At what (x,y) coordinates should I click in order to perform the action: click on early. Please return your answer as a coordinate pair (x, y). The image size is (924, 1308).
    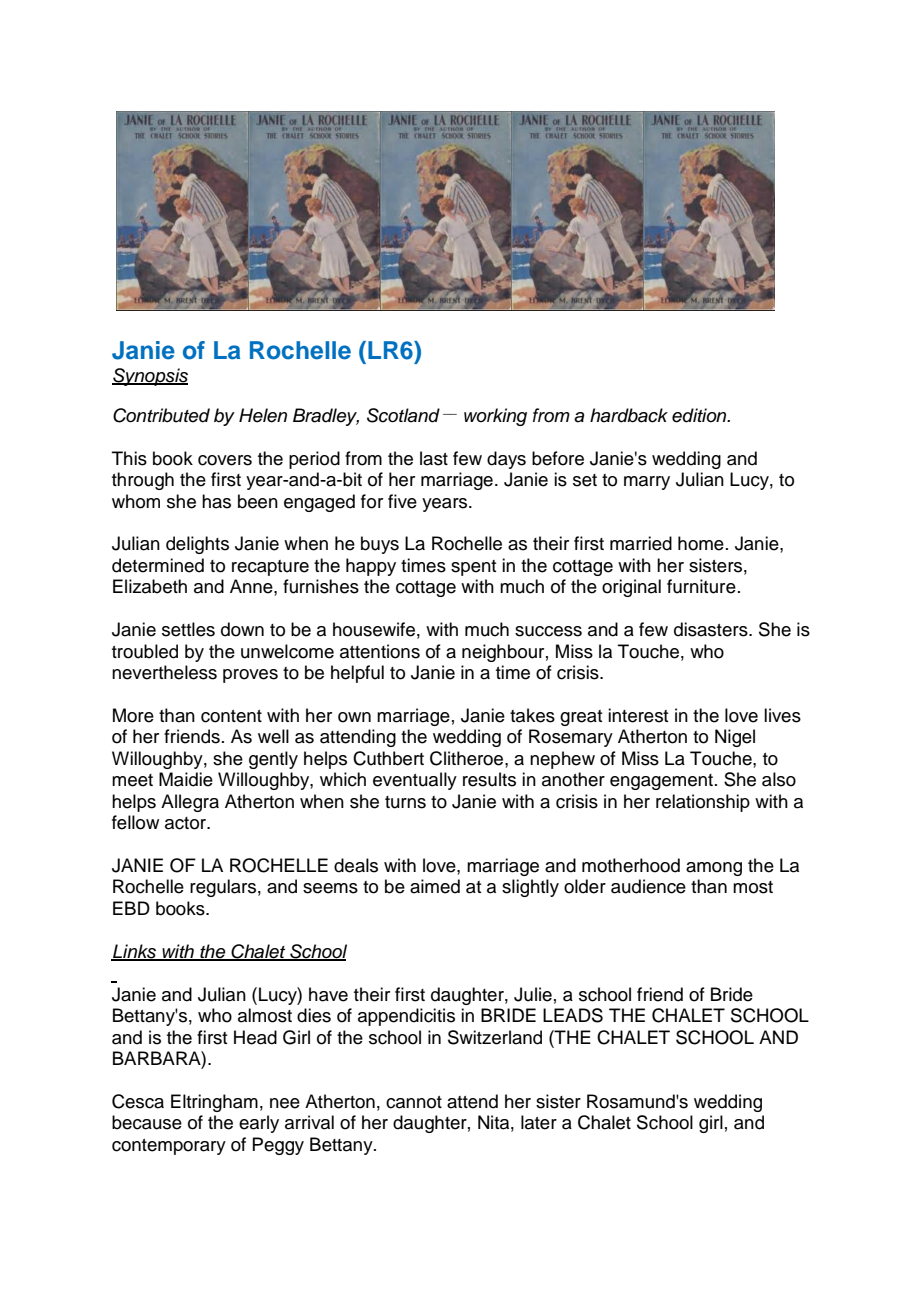
    Looking at the image, I should click on (259, 1124).
